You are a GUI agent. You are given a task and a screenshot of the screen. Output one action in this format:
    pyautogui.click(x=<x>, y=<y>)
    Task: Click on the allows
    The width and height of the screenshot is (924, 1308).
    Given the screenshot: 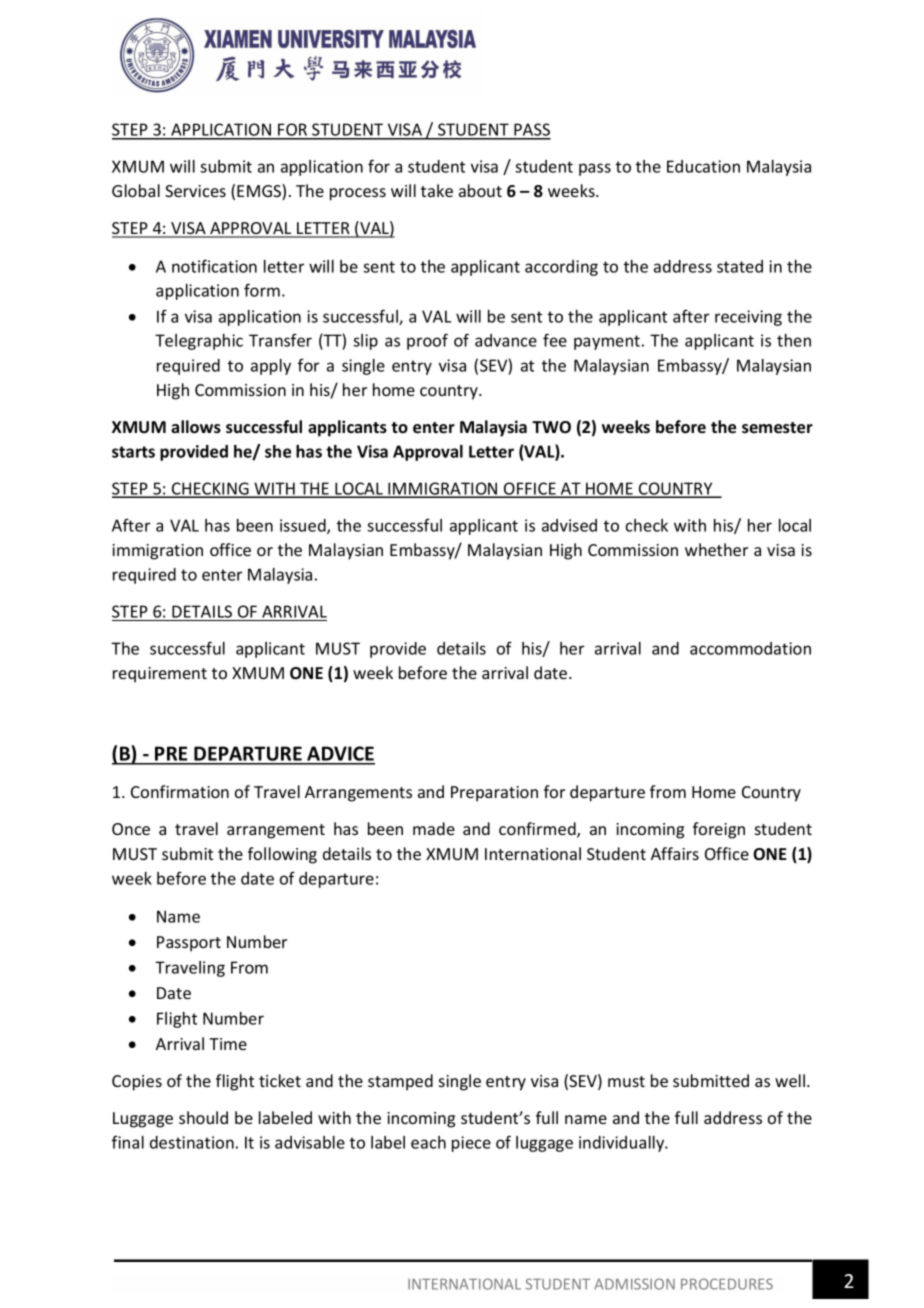 What is the action you would take?
    pyautogui.click(x=196, y=427)
